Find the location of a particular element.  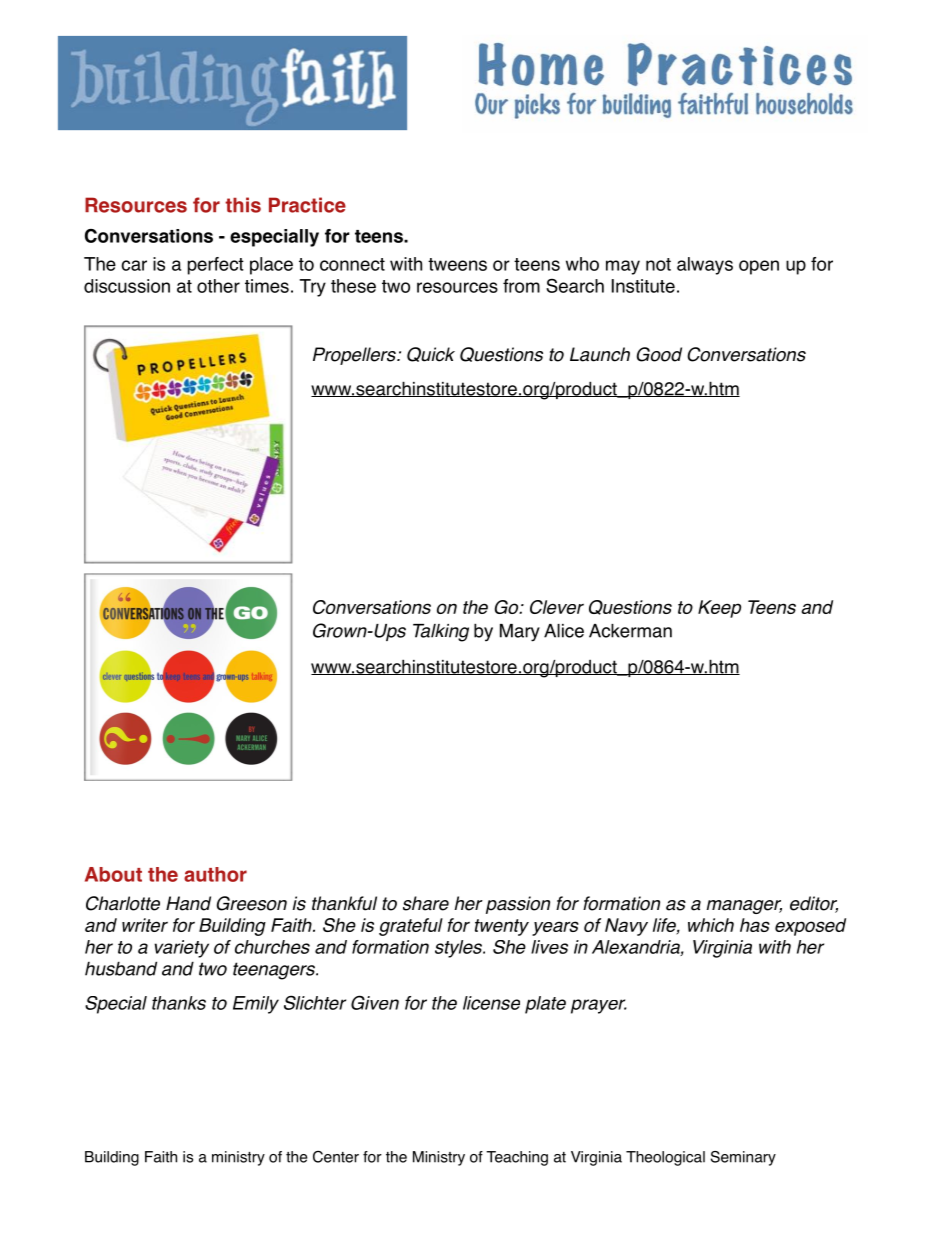

always is located at coordinates (705, 266).
